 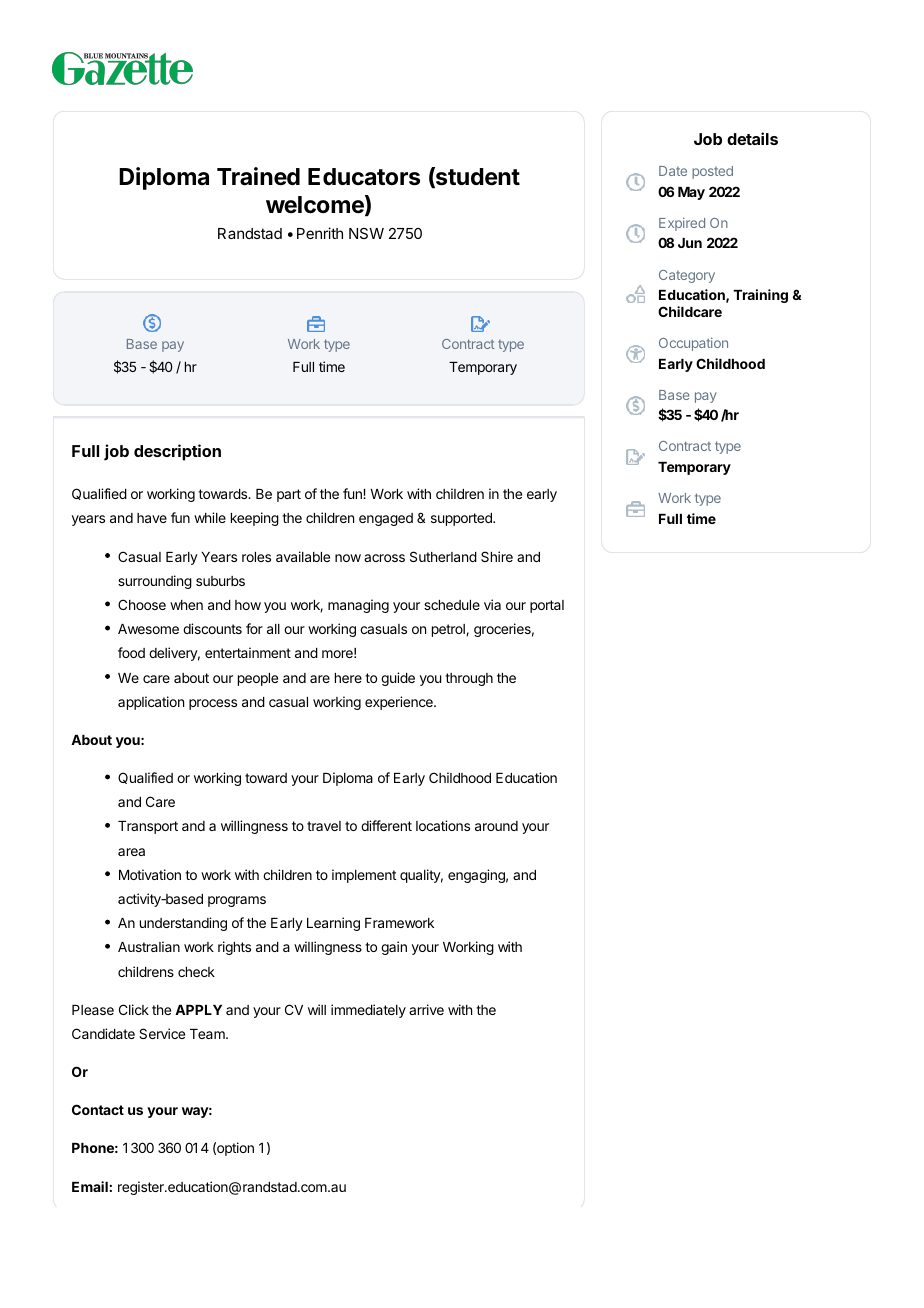 What do you see at coordinates (131, 652) in the screenshot?
I see `food` at bounding box center [131, 652].
